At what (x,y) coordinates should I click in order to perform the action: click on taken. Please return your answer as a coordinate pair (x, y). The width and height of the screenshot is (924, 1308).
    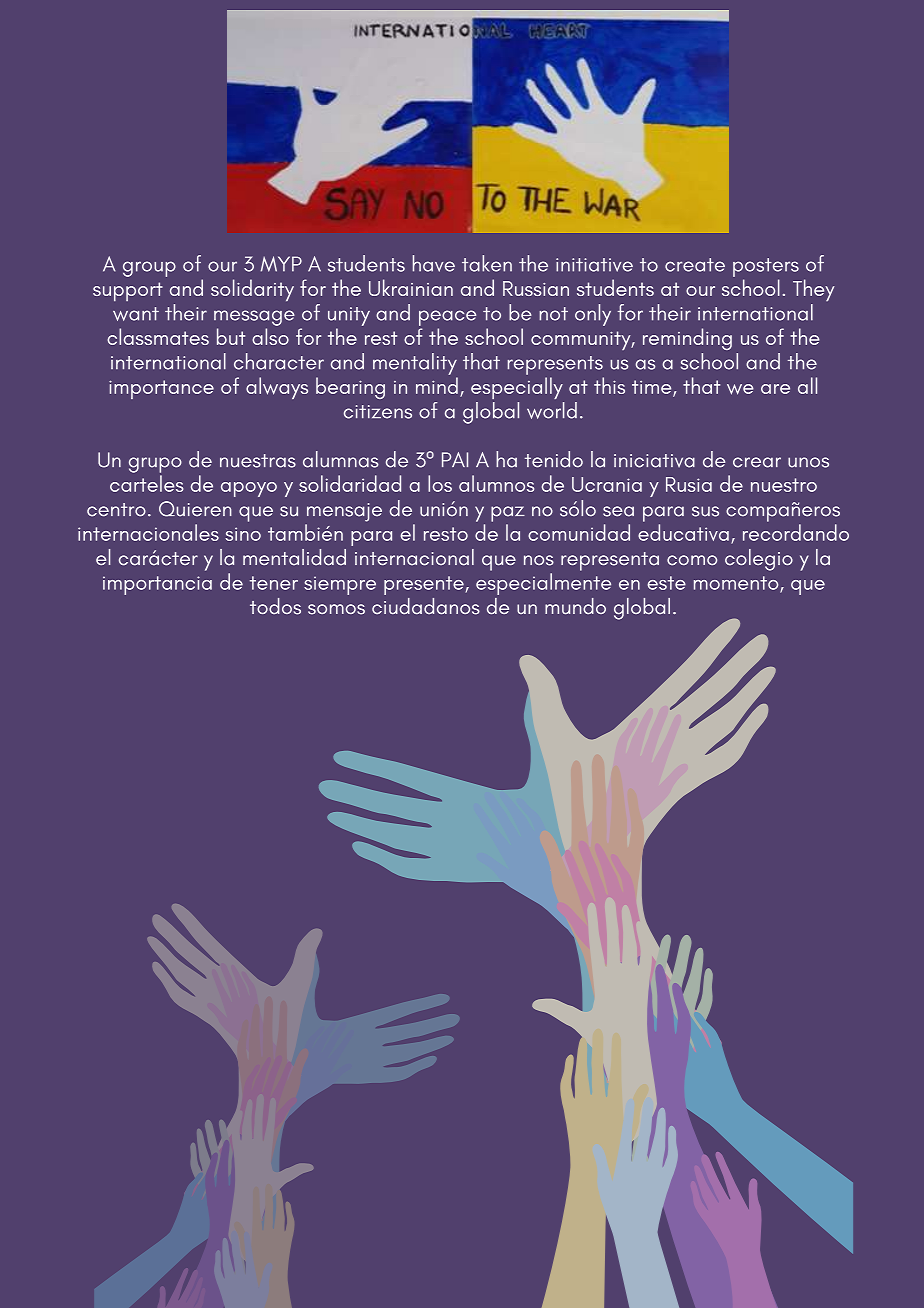
    Looking at the image, I should click on (487, 263).
